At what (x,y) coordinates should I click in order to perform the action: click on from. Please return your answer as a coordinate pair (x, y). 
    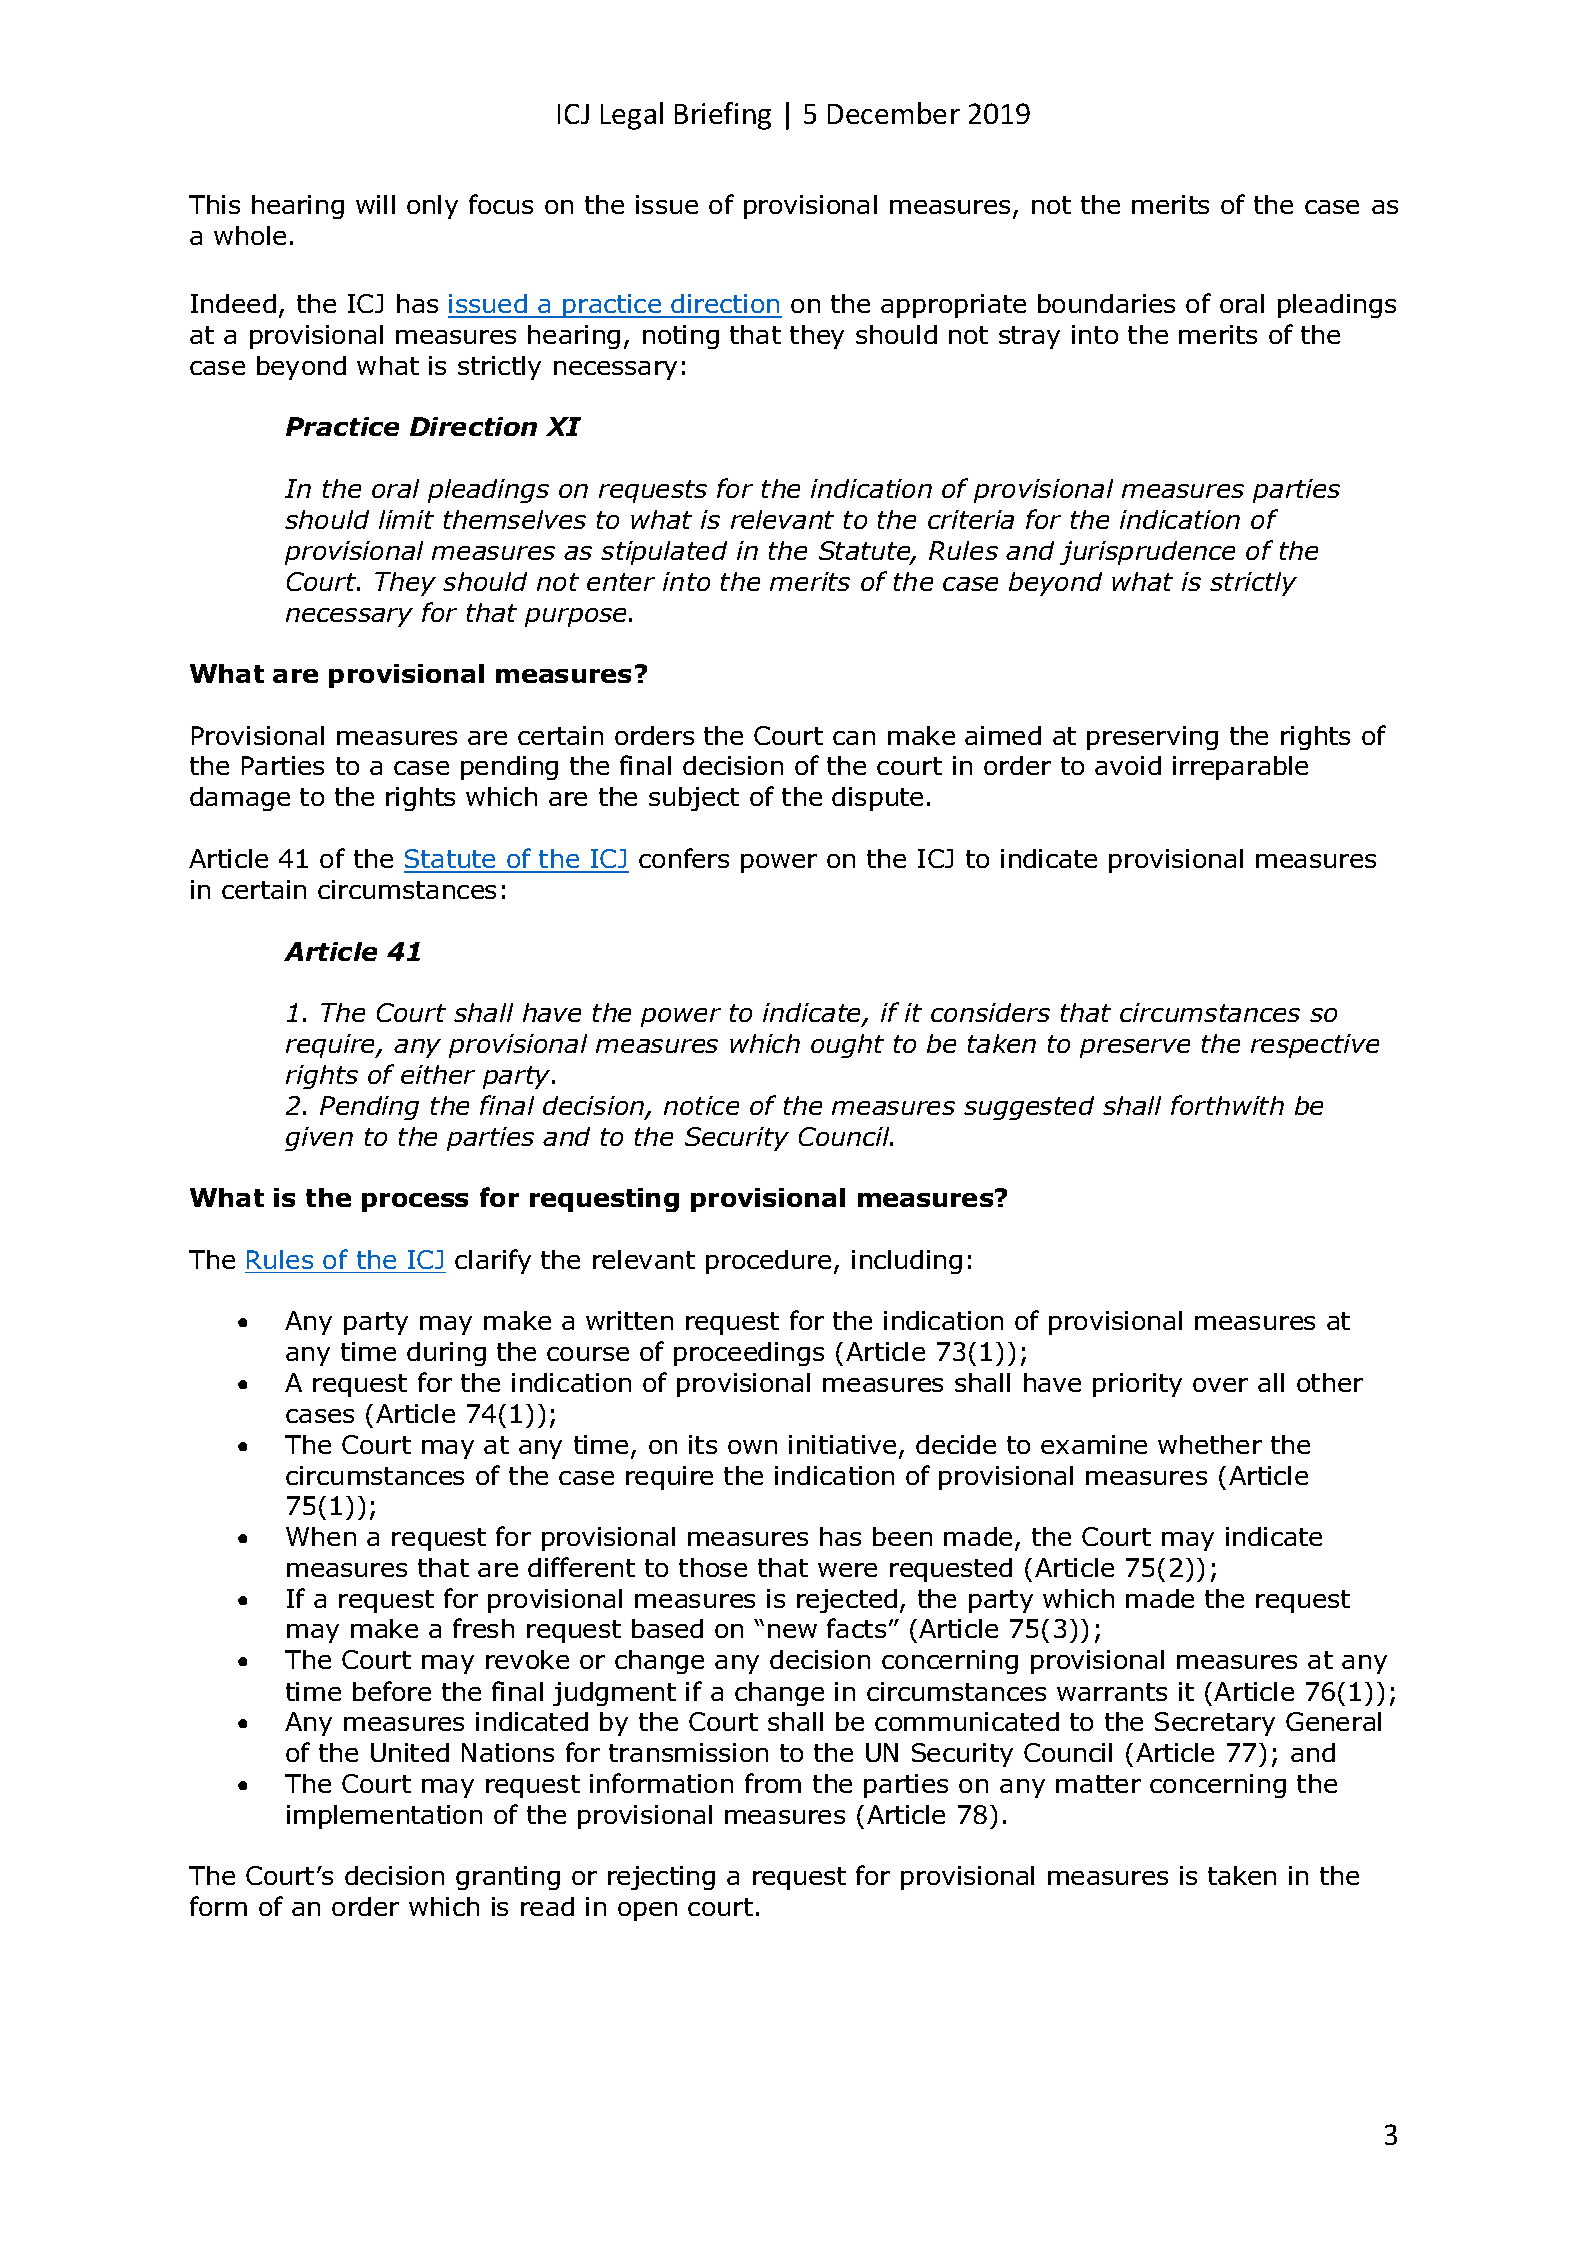
    Looking at the image, I should click on (773, 1783).
